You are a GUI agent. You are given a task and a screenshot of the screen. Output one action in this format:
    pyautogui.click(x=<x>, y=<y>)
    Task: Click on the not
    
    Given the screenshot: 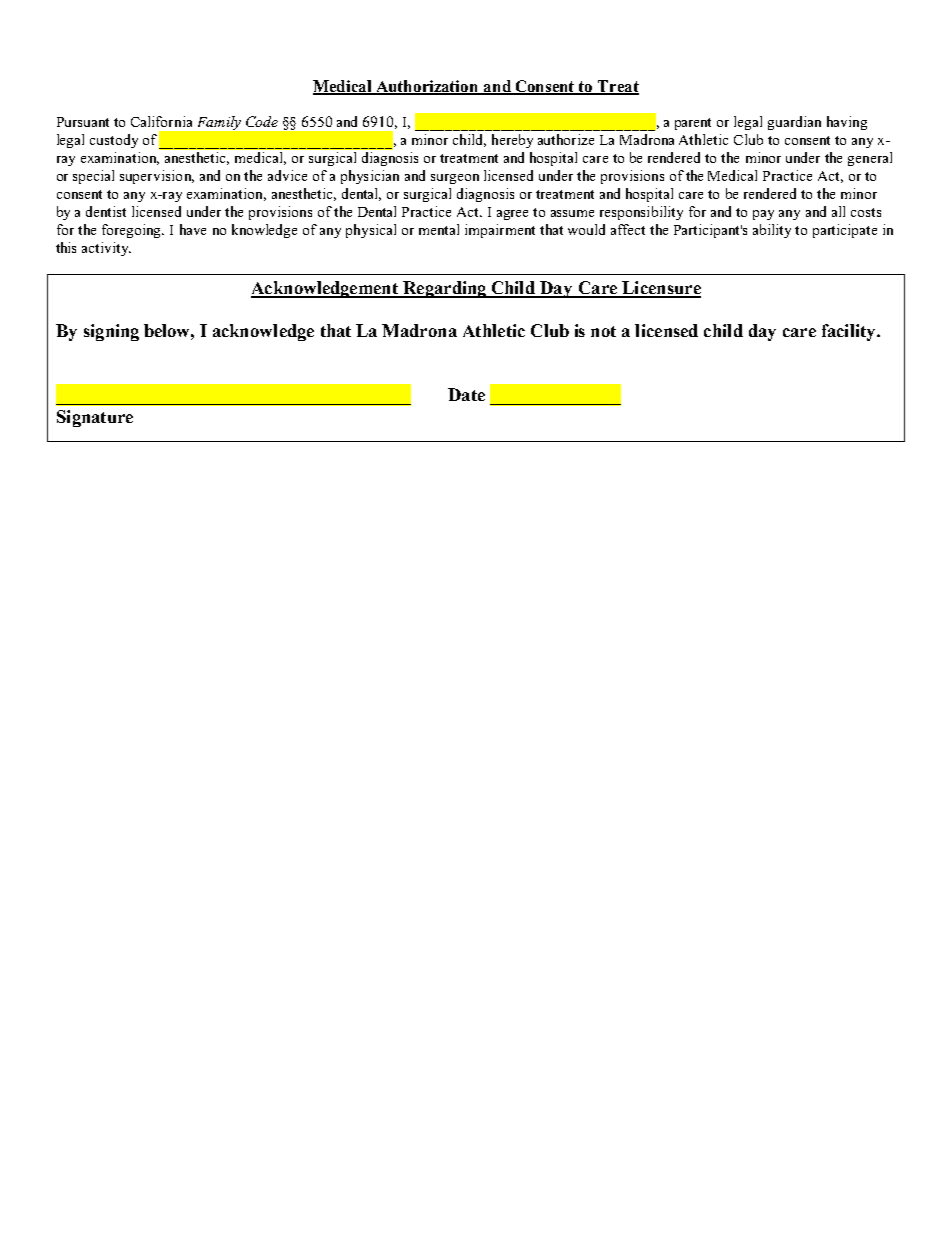 What is the action you would take?
    pyautogui.click(x=603, y=331)
